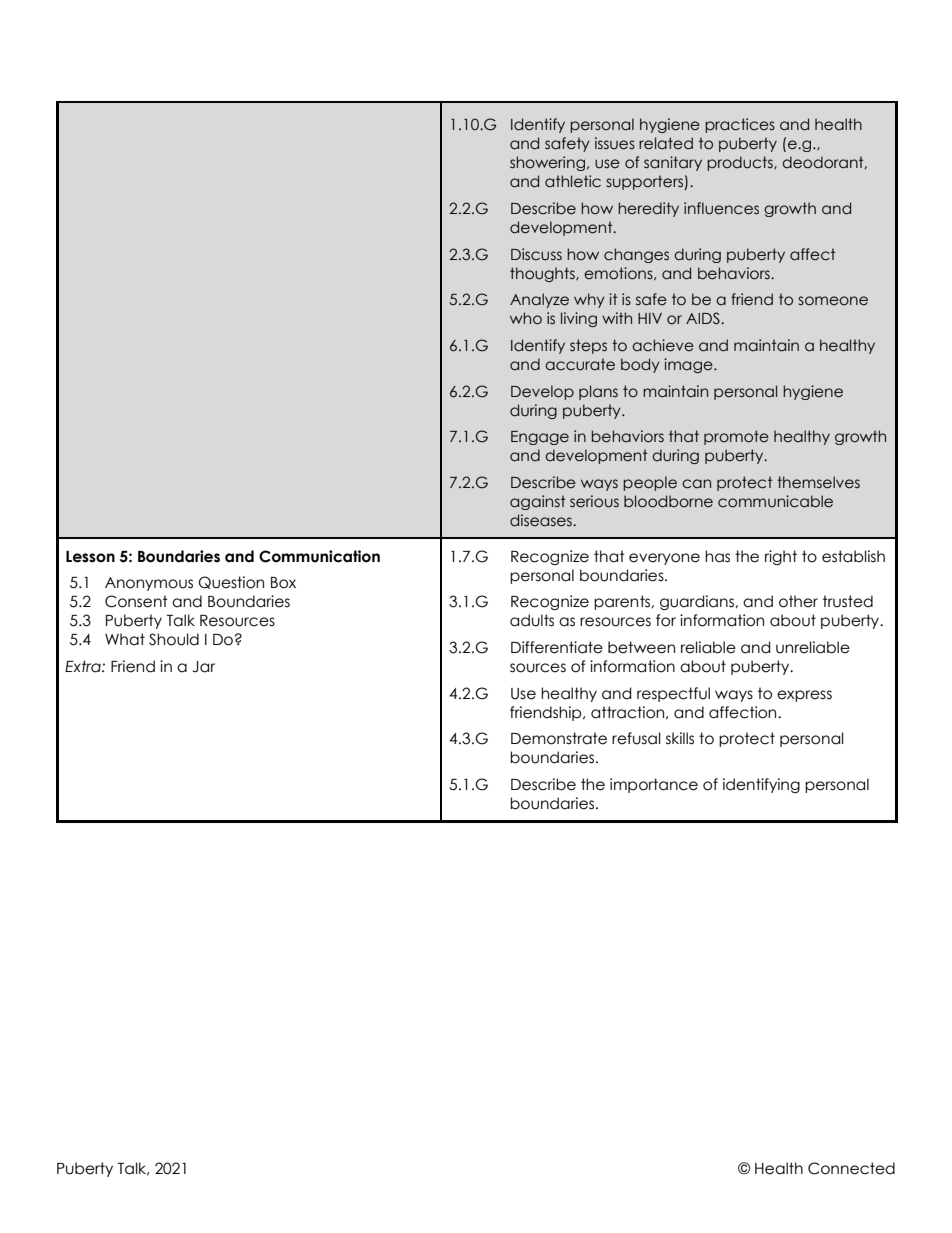  I want to click on Connected, so click(851, 1168).
